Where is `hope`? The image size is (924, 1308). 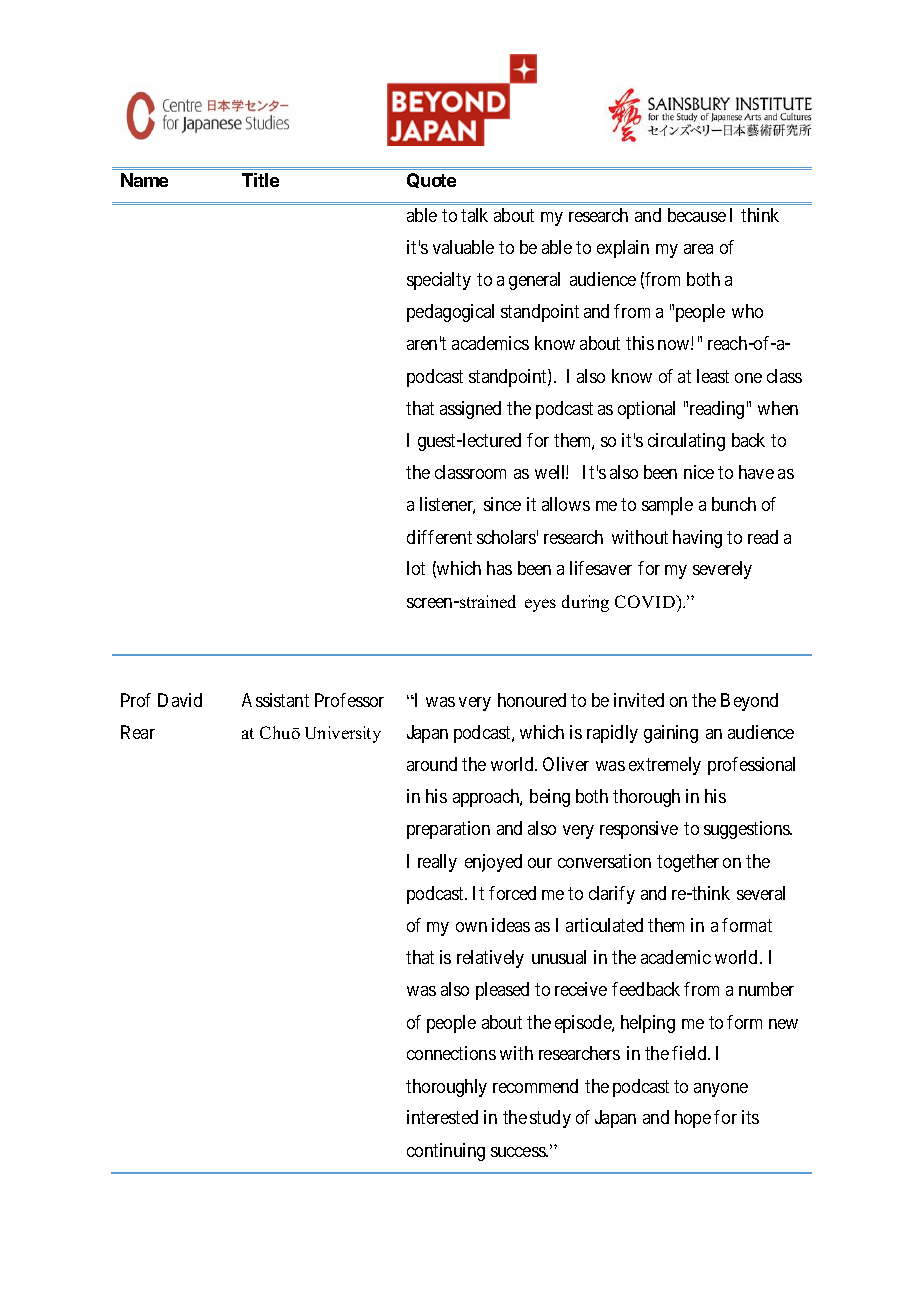
hope is located at coordinates (693, 1119).
